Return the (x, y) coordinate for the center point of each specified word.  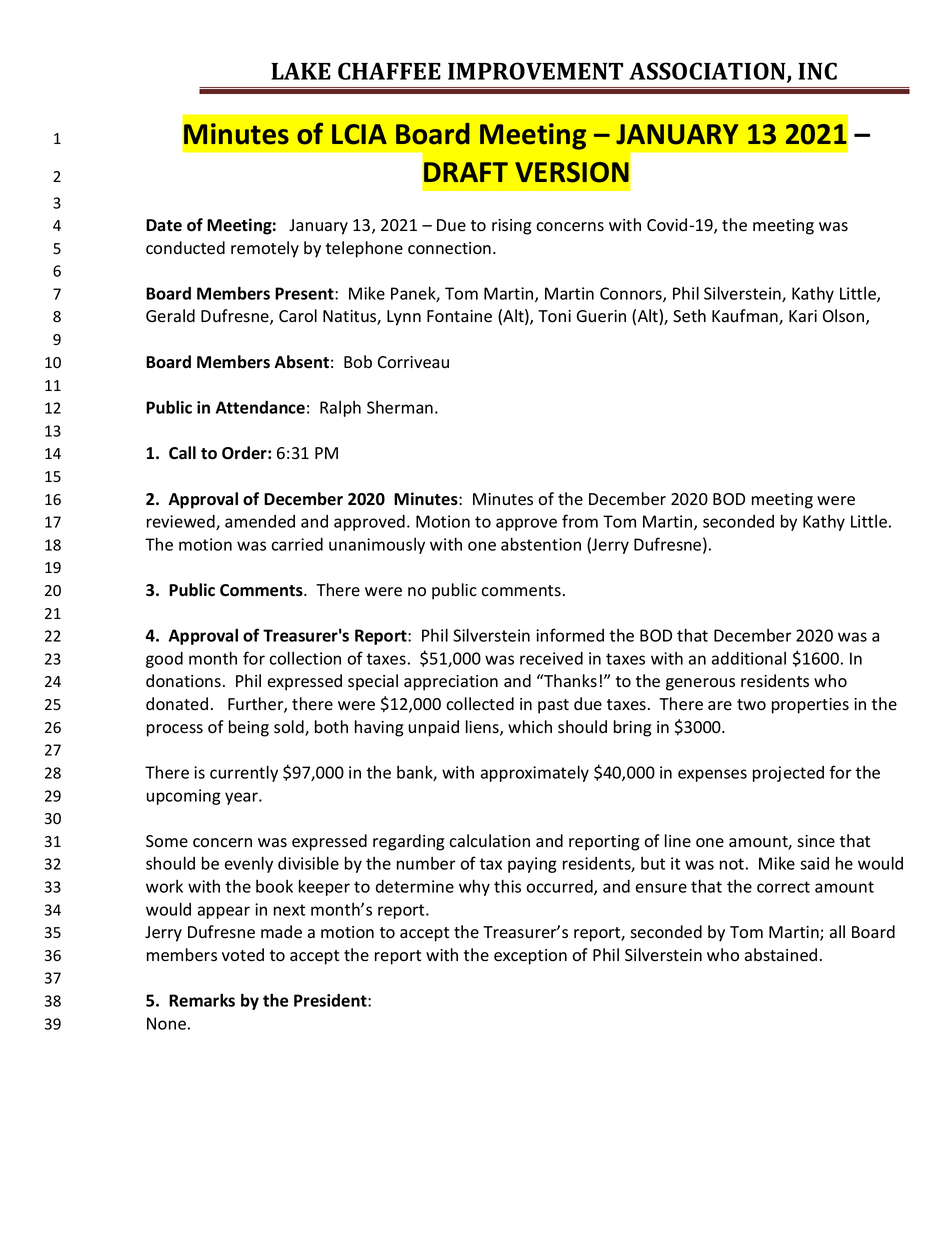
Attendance (260, 407)
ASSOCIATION (708, 72)
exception (530, 957)
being (249, 728)
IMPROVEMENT (535, 71)
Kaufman (746, 317)
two (751, 705)
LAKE (301, 71)
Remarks (202, 1000)
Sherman (400, 407)
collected (480, 704)
